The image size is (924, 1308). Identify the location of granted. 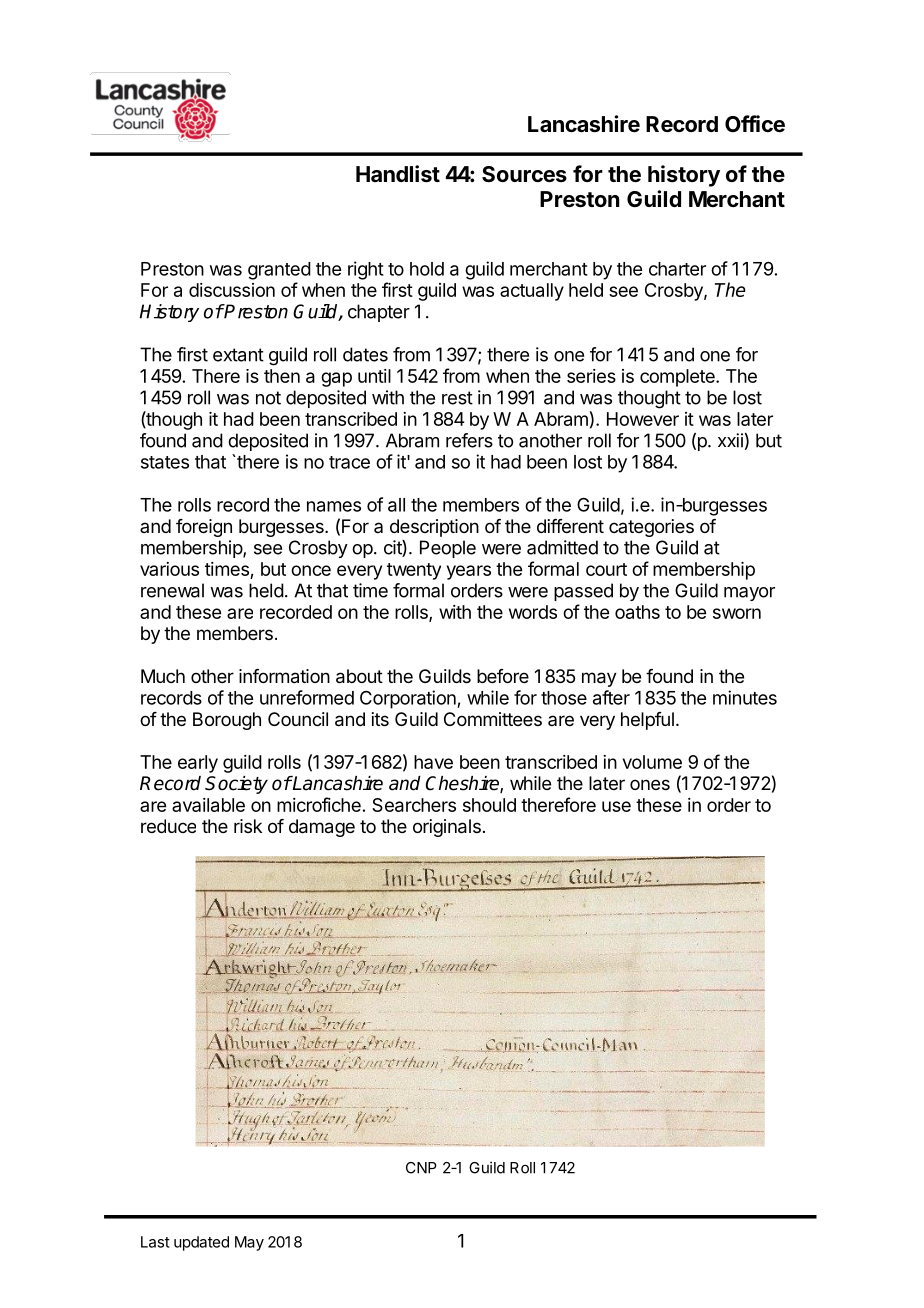
(279, 271).
